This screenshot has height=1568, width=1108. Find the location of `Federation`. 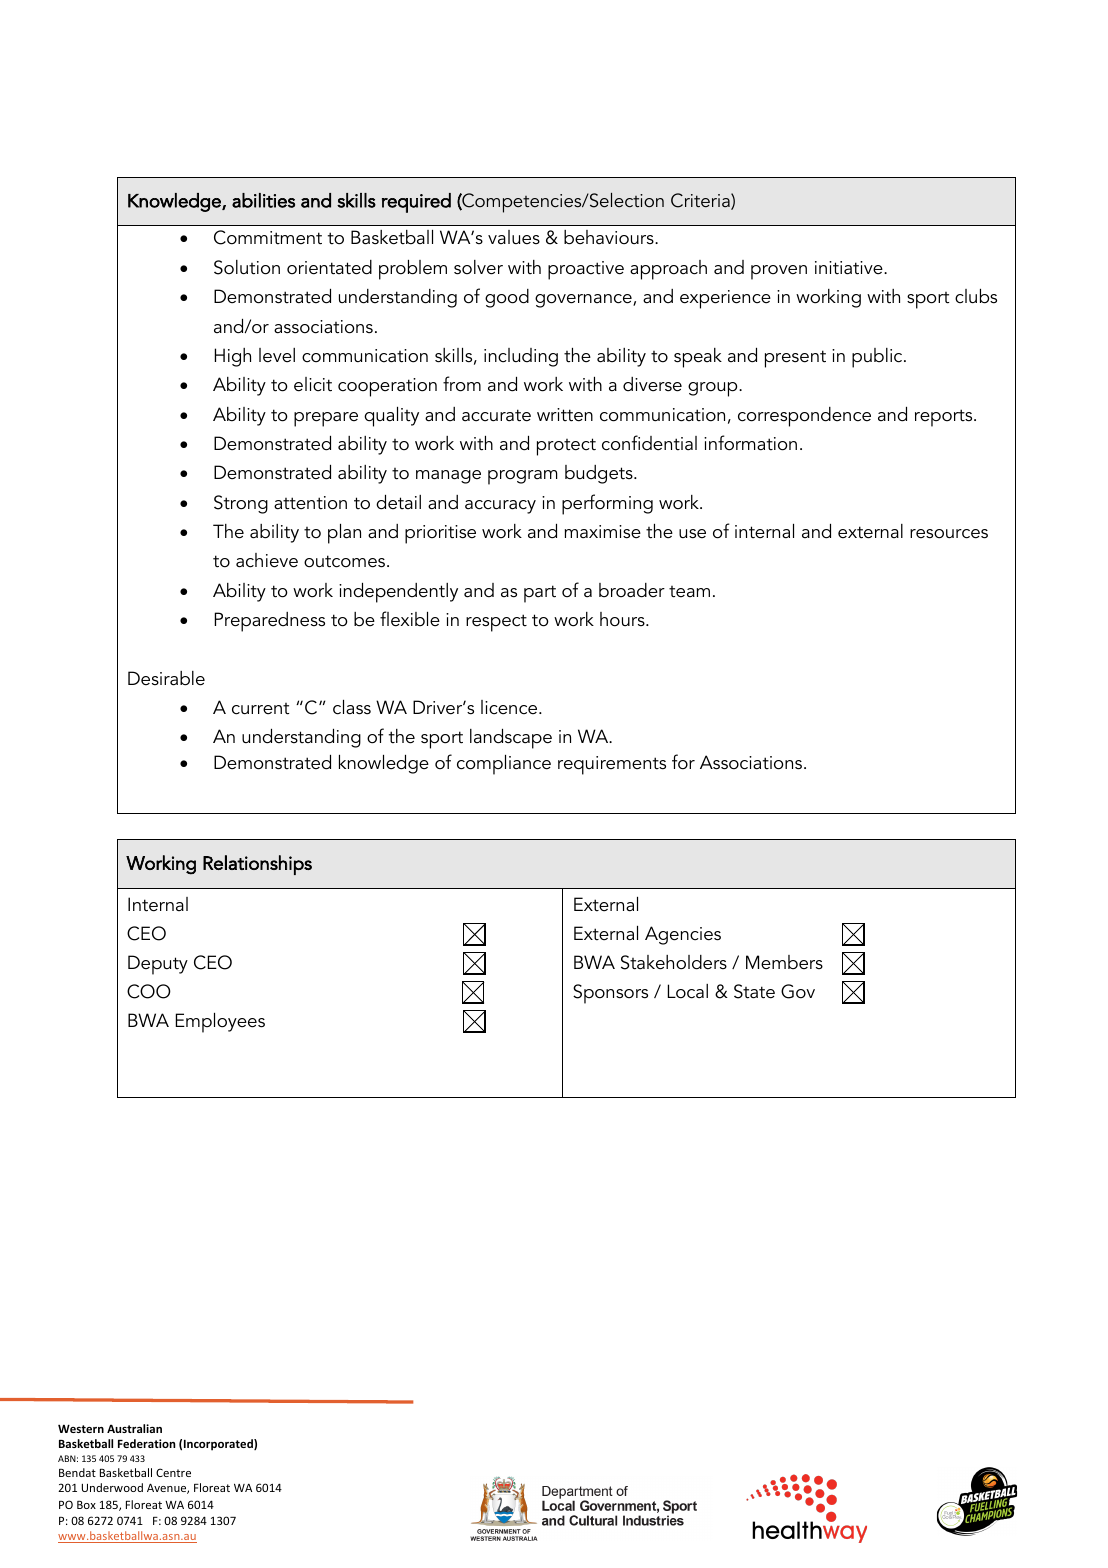

Federation is located at coordinates (146, 1443).
